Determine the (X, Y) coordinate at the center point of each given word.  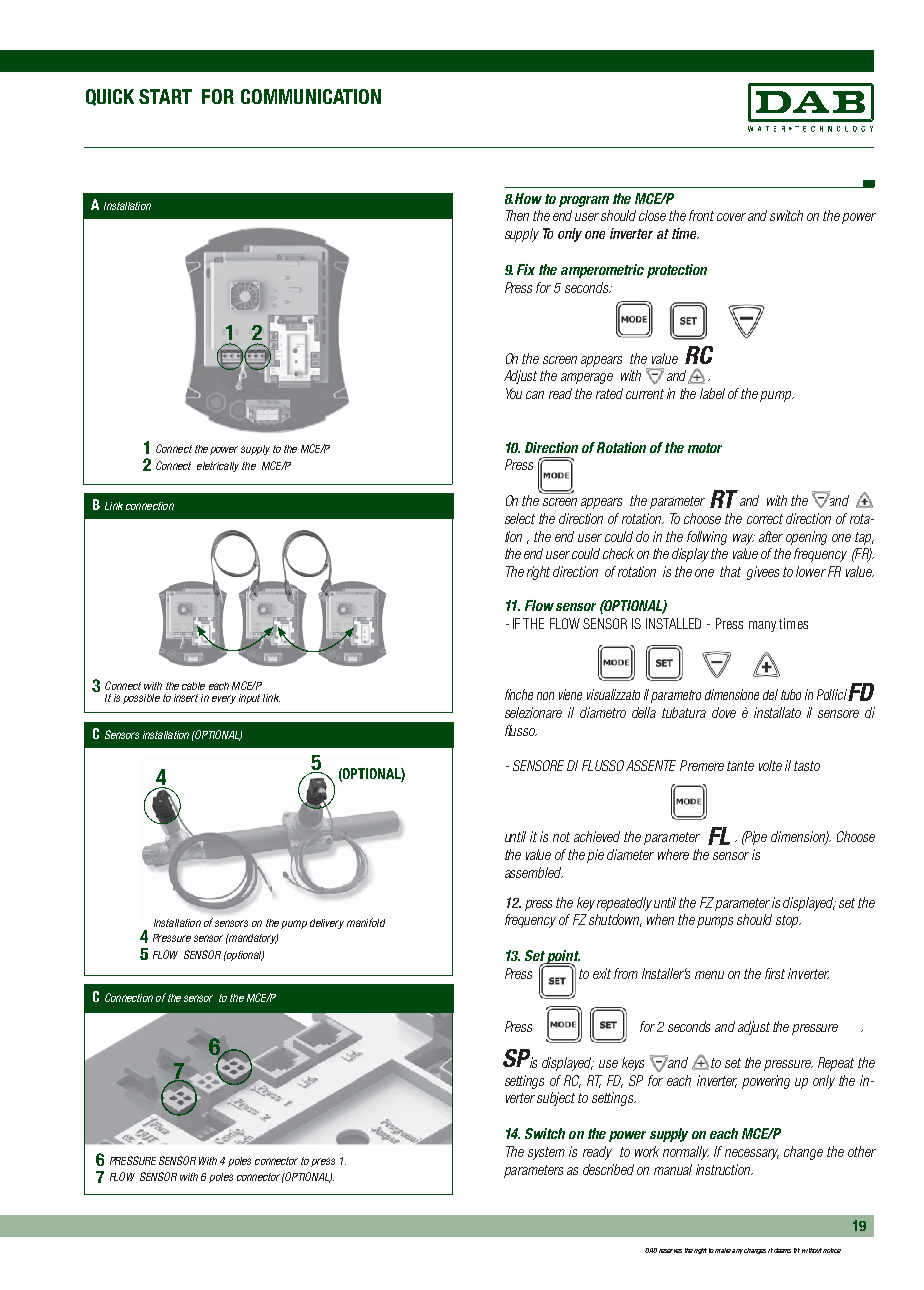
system (546, 1153)
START (165, 96)
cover (731, 217)
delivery (327, 924)
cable (193, 686)
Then (517, 215)
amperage (587, 378)
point (563, 958)
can (535, 395)
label (712, 393)
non (545, 696)
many (762, 626)
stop (788, 921)
